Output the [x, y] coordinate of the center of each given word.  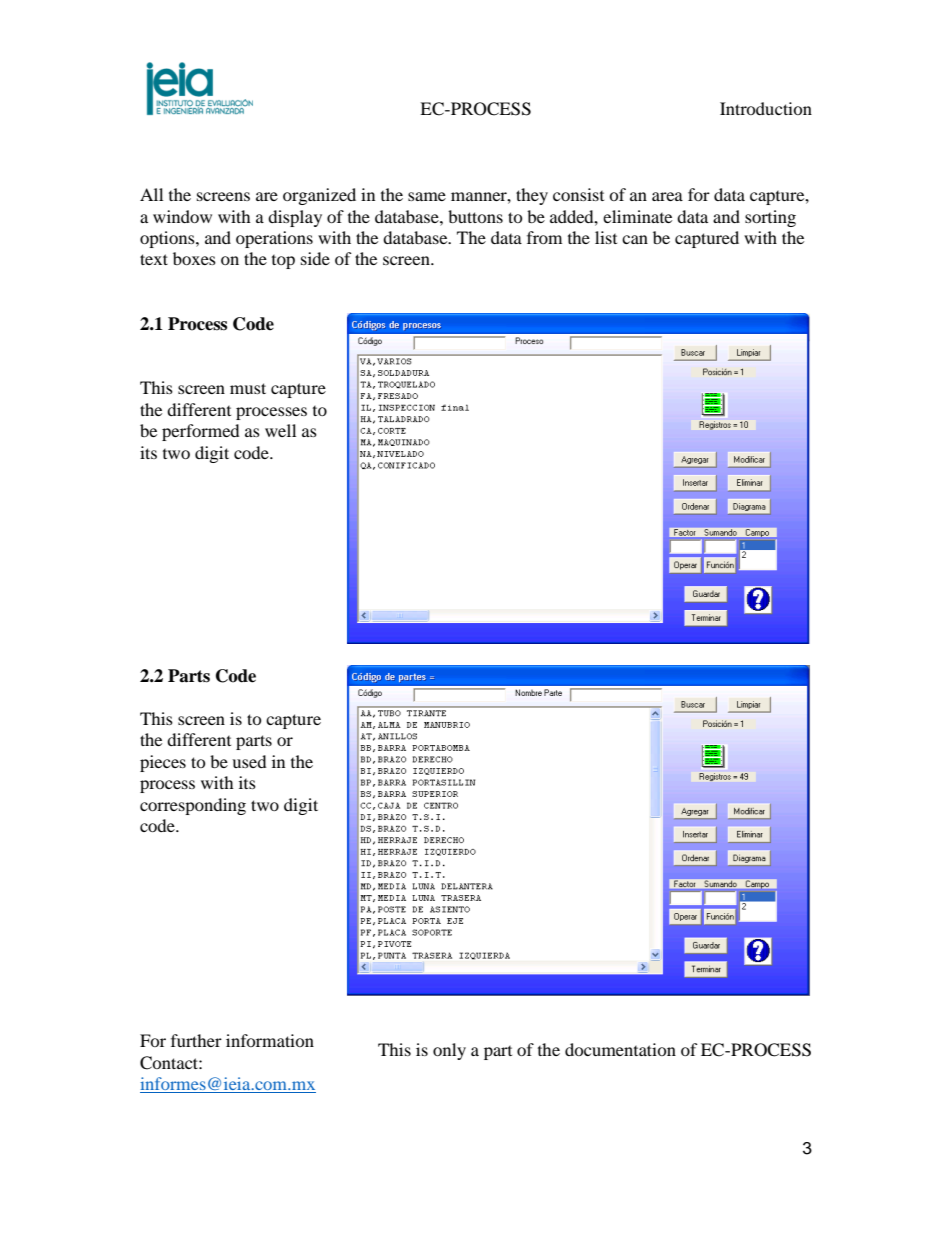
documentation [620, 1049]
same [427, 196]
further [196, 1040]
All [151, 194]
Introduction [766, 108]
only [449, 1051]
